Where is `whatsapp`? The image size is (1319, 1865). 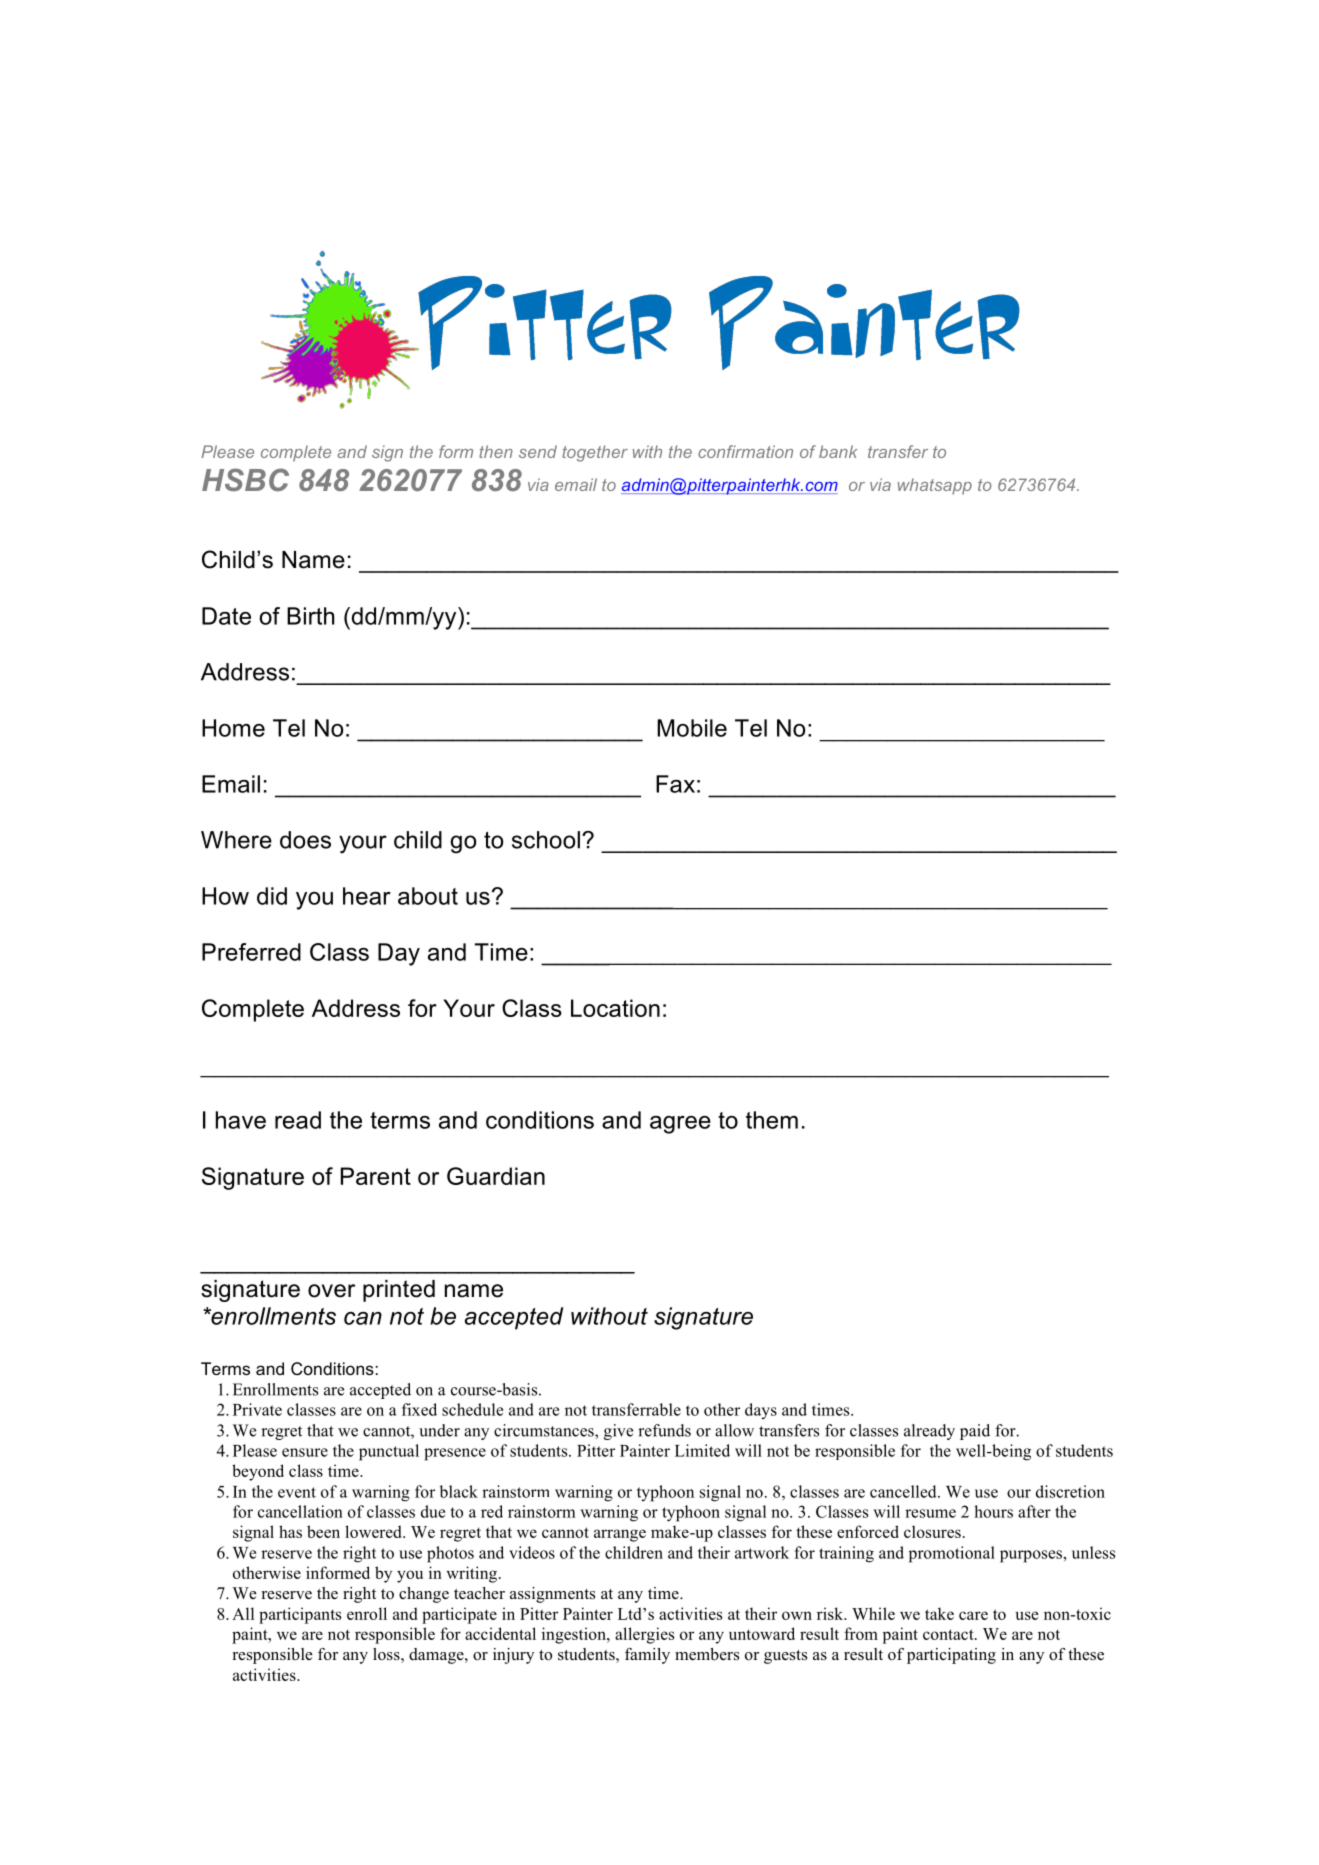 whatsapp is located at coordinates (935, 486).
